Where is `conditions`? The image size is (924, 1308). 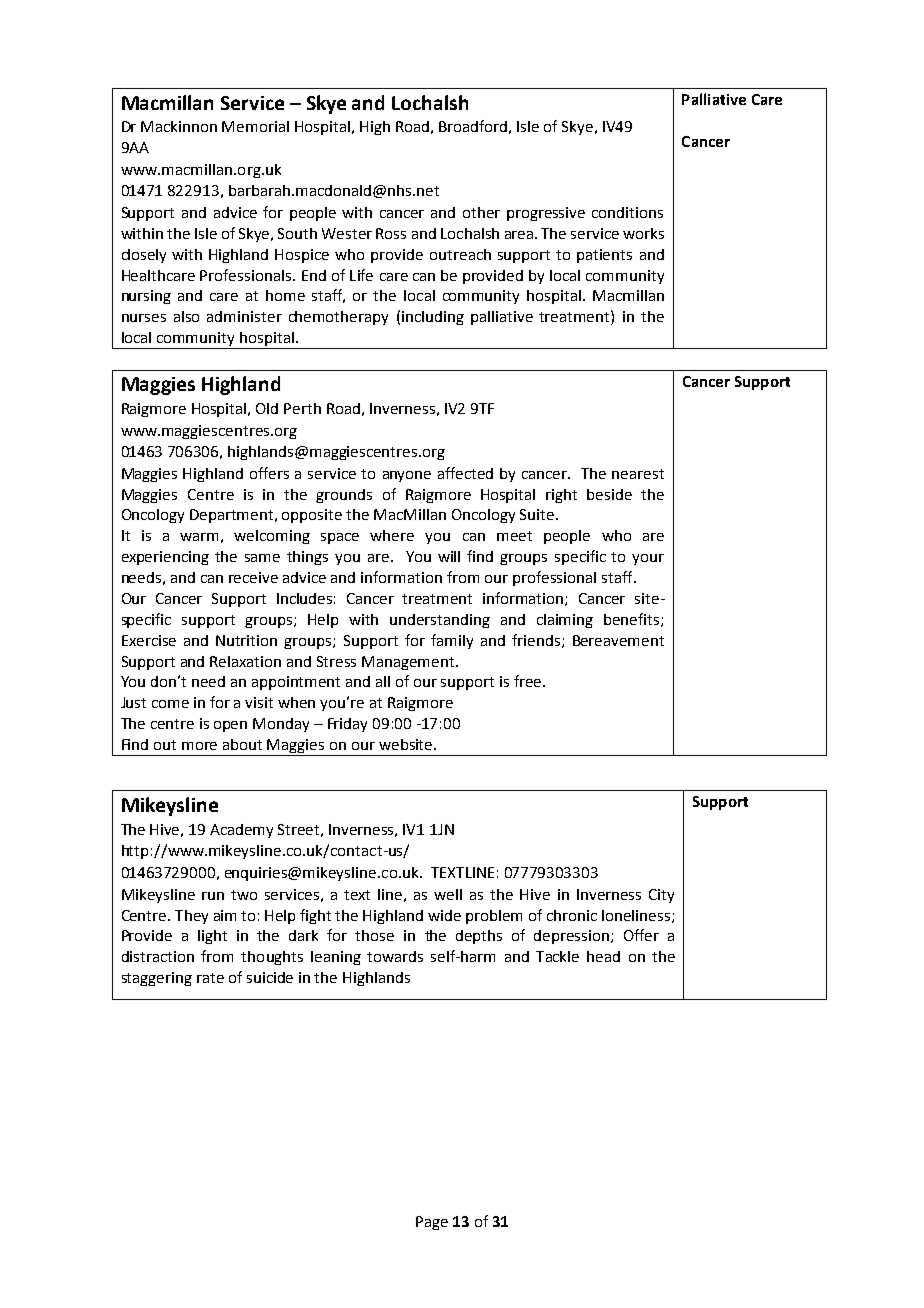 conditions is located at coordinates (627, 212).
